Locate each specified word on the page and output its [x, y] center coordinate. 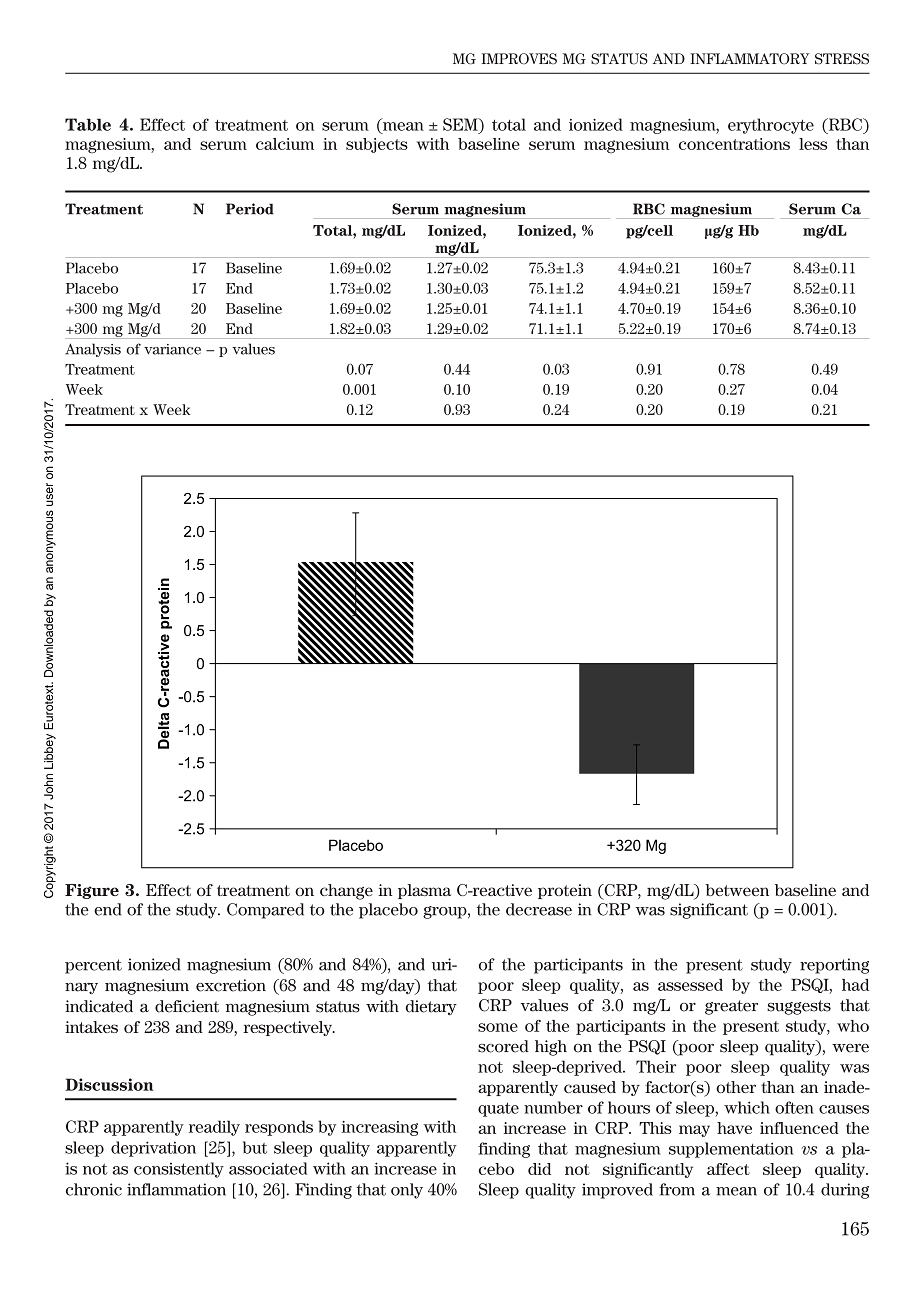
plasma [425, 891]
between [737, 890]
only [407, 1191]
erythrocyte [771, 126]
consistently [179, 1170]
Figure [92, 891]
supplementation [731, 1150]
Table [88, 124]
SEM [461, 124]
